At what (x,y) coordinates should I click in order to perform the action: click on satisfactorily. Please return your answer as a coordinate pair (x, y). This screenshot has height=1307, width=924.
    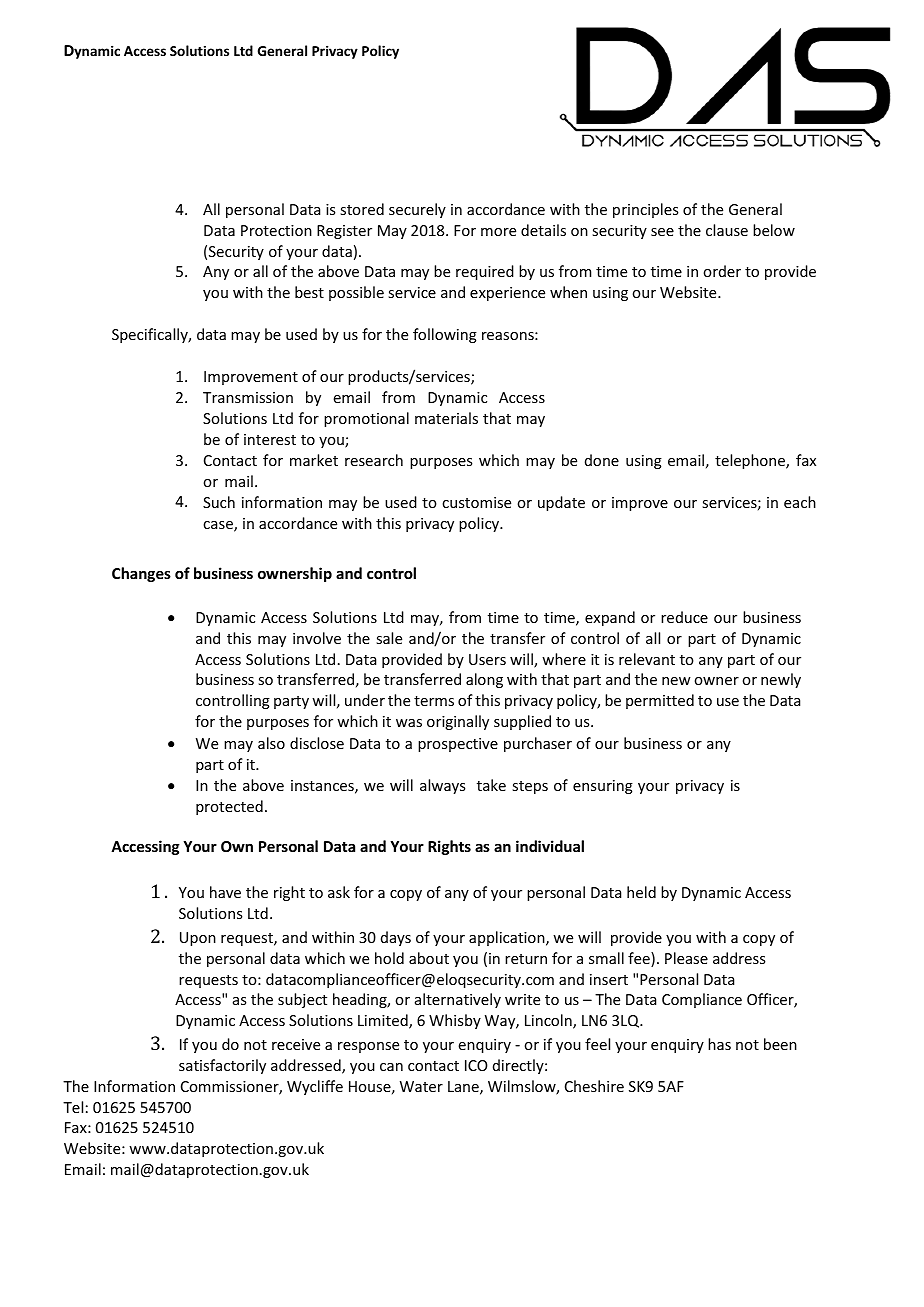
    Looking at the image, I should click on (222, 1066).
